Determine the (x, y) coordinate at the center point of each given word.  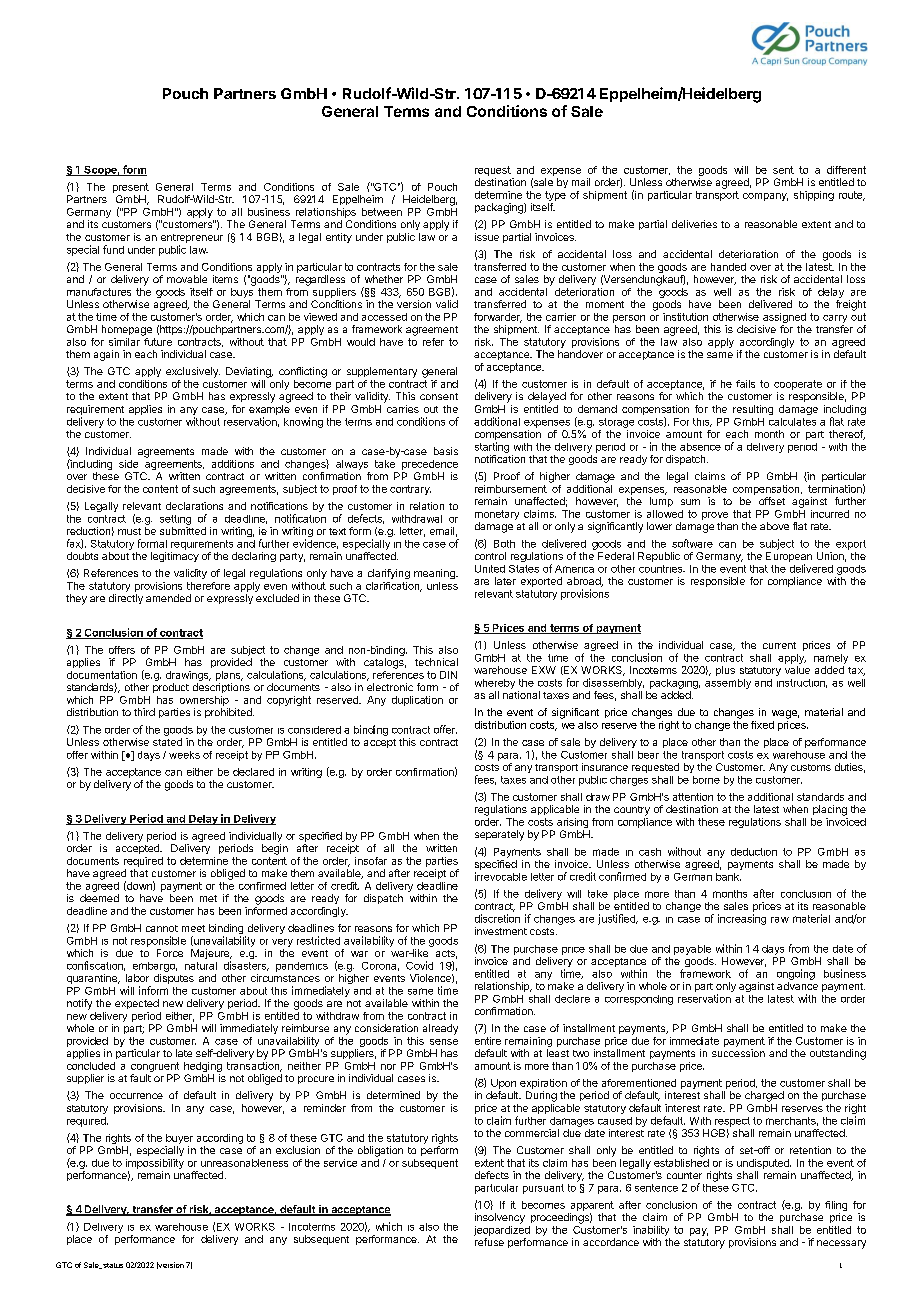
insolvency (500, 1218)
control (490, 556)
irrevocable (501, 876)
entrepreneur (192, 240)
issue (487, 237)
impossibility (155, 1164)
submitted (183, 531)
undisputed (764, 1164)
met (208, 898)
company (765, 197)
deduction (754, 852)
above (774, 526)
